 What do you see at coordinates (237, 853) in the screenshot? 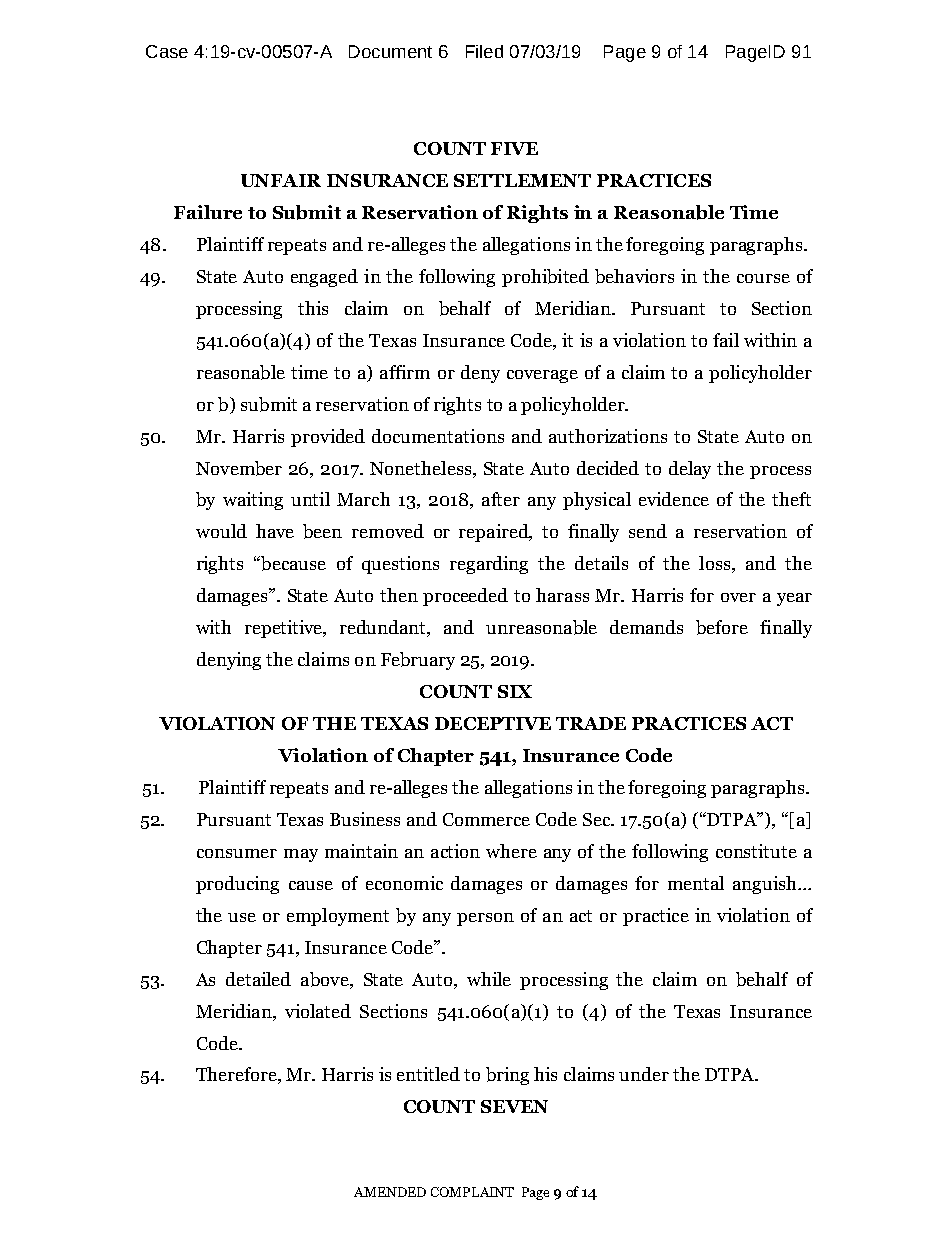
I see `consumer` at bounding box center [237, 853].
